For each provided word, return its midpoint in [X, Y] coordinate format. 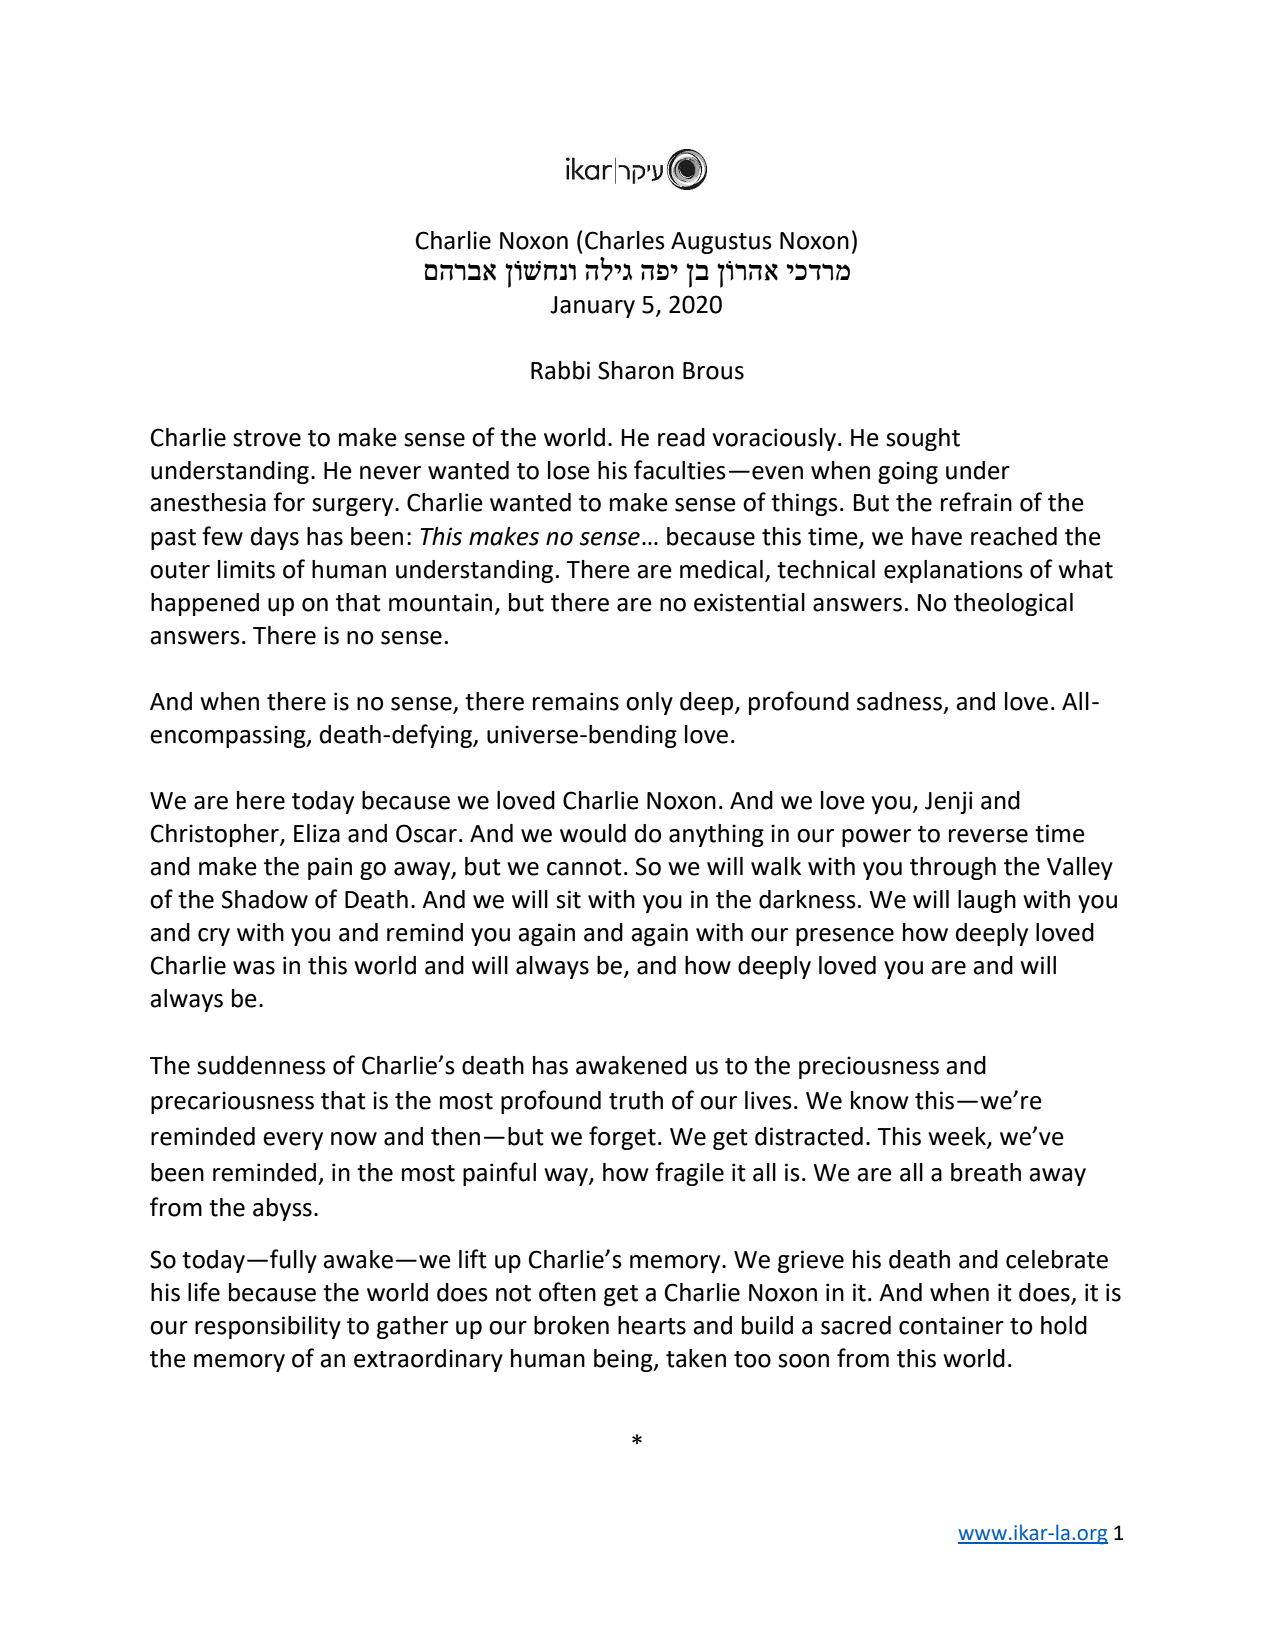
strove [267, 438]
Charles [625, 240]
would [593, 833]
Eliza [317, 833]
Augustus [721, 243]
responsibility [268, 1327]
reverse [988, 836]
